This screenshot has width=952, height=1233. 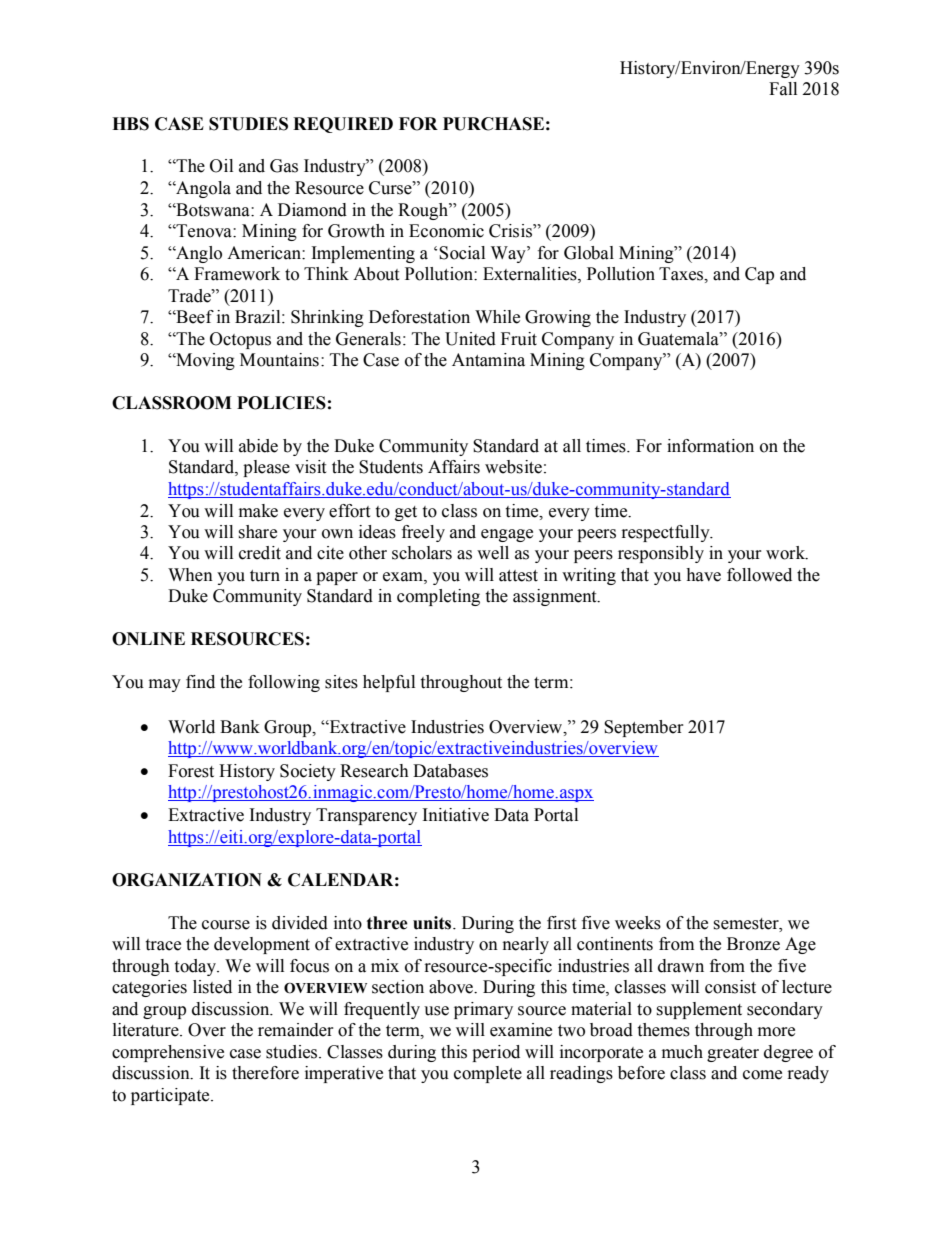 I want to click on abide, so click(x=258, y=446).
